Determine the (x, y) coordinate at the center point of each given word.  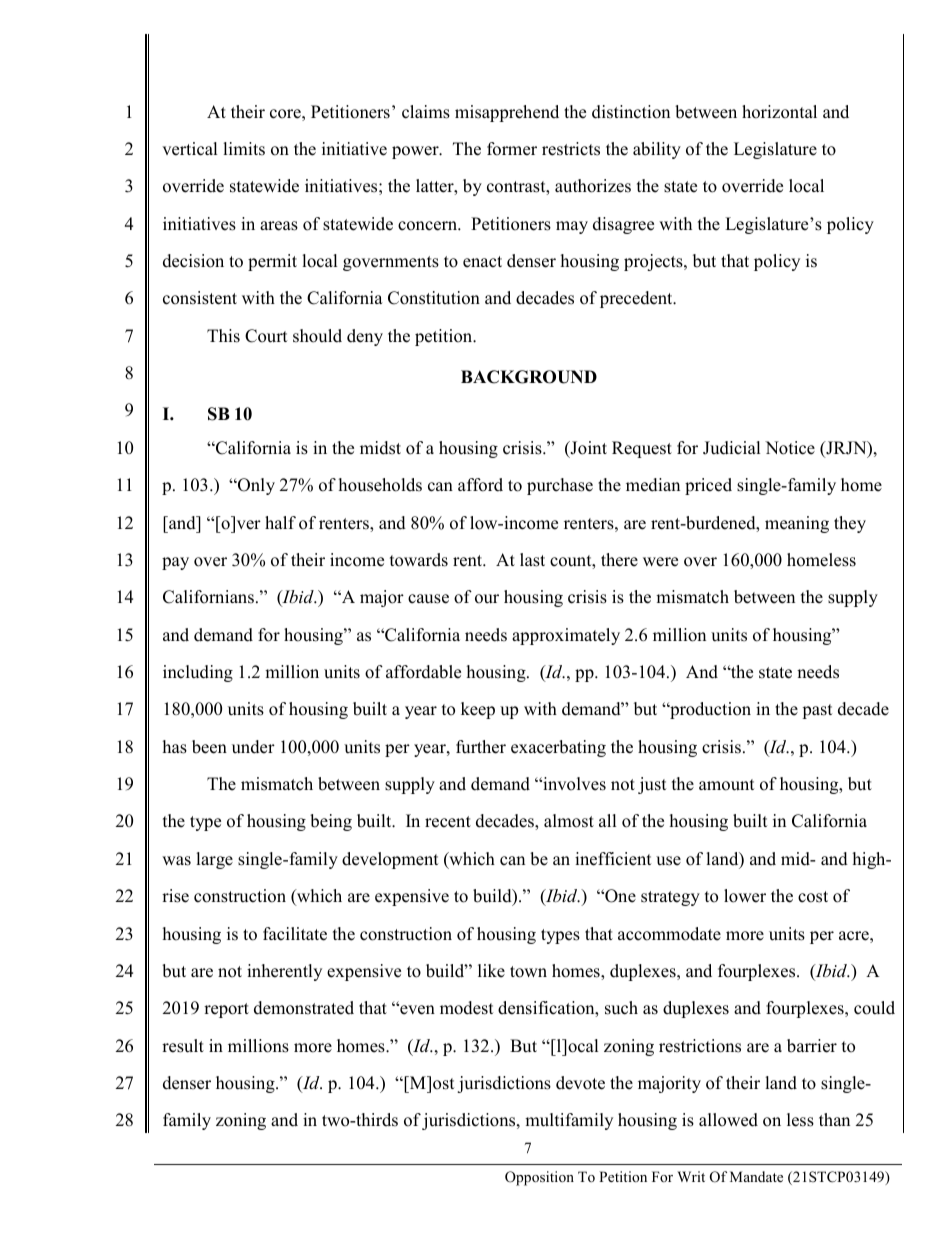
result (183, 1046)
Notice (790, 448)
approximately (566, 636)
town (528, 972)
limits (244, 149)
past (817, 711)
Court (266, 336)
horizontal (779, 112)
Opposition (539, 1178)
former (512, 149)
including (198, 673)
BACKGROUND (529, 377)
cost (813, 897)
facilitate (295, 934)
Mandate (756, 1176)
